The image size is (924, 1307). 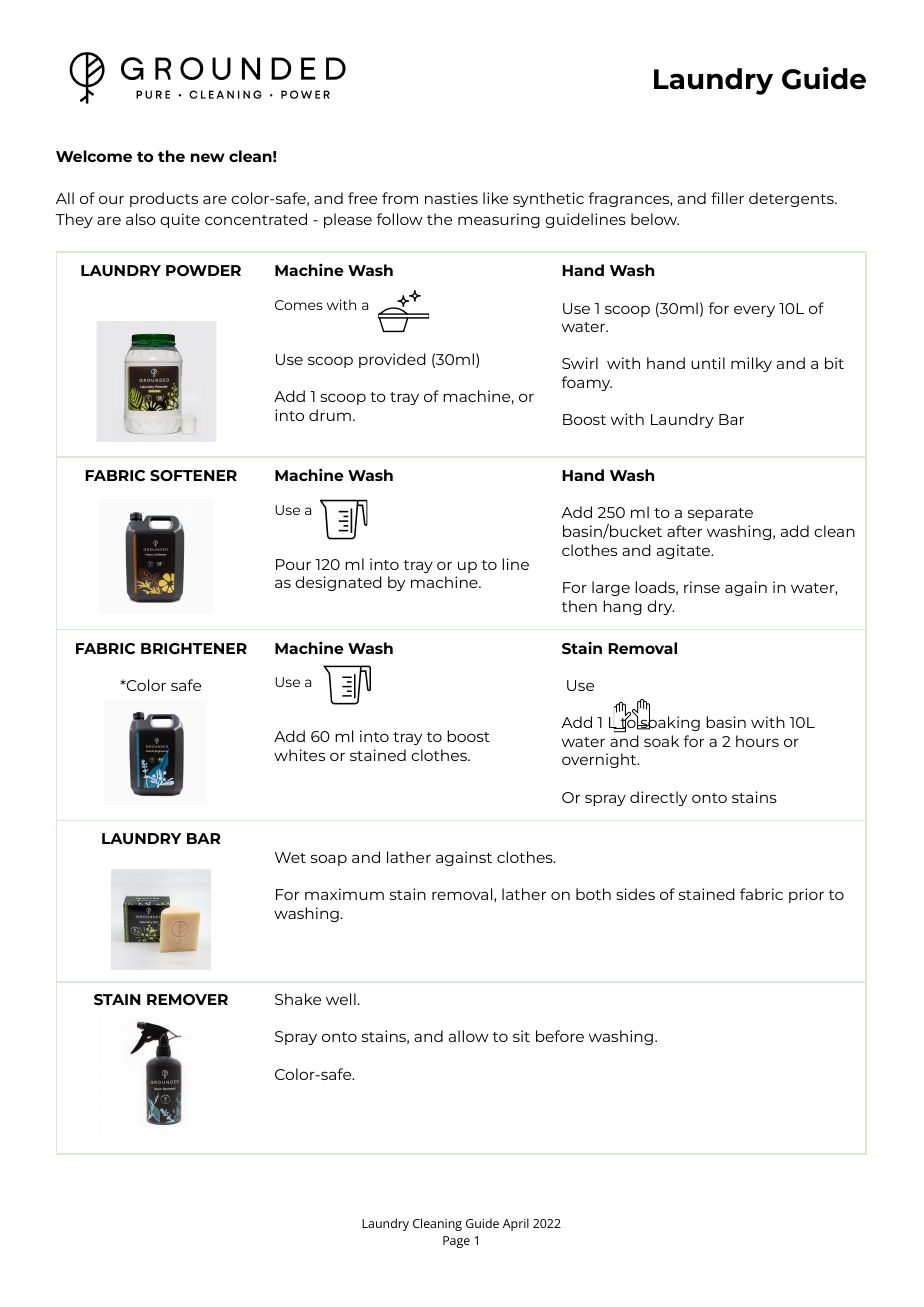 What do you see at coordinates (757, 741) in the screenshot?
I see `hours` at bounding box center [757, 741].
